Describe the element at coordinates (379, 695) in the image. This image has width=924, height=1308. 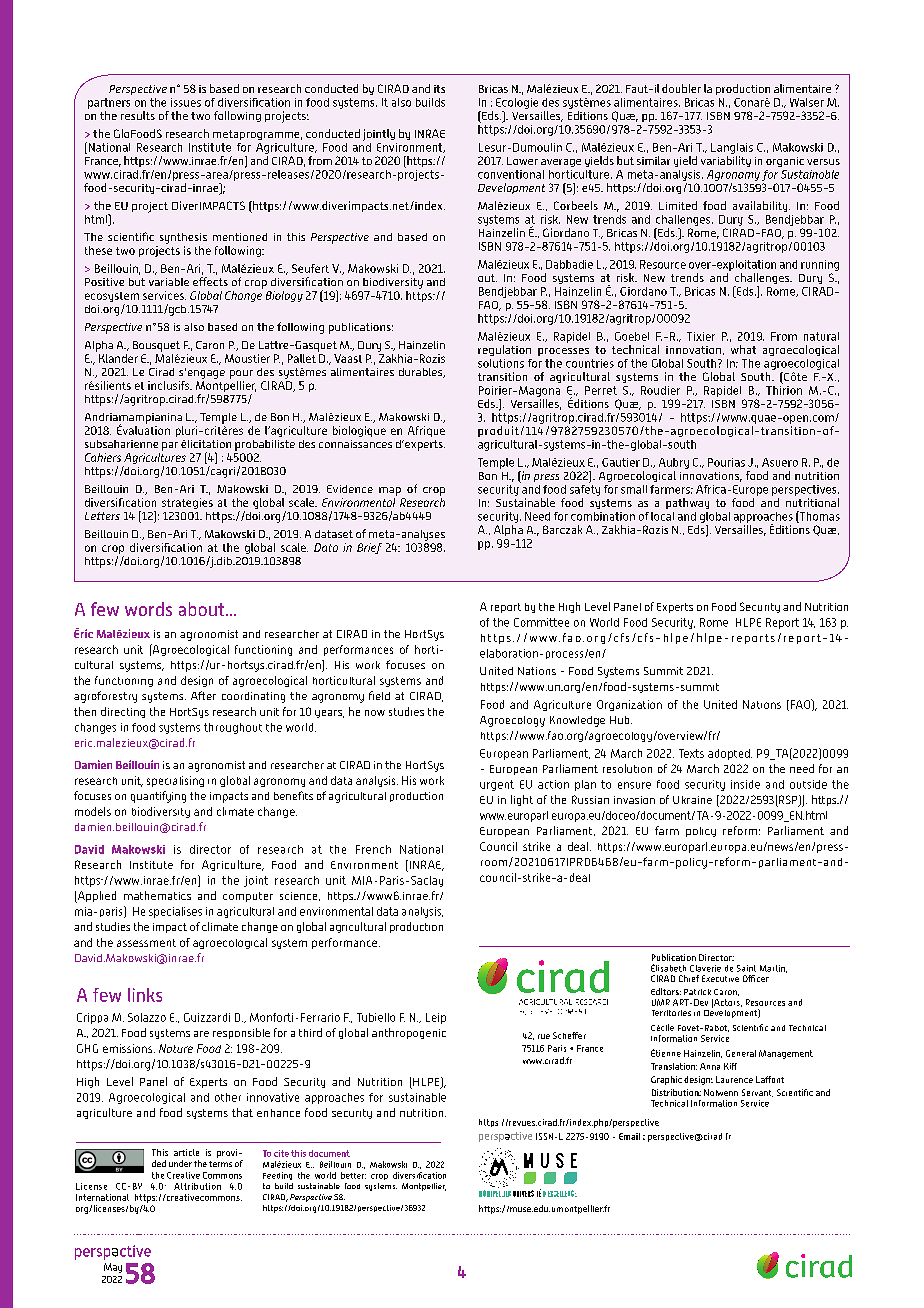
I see `field` at that location.
